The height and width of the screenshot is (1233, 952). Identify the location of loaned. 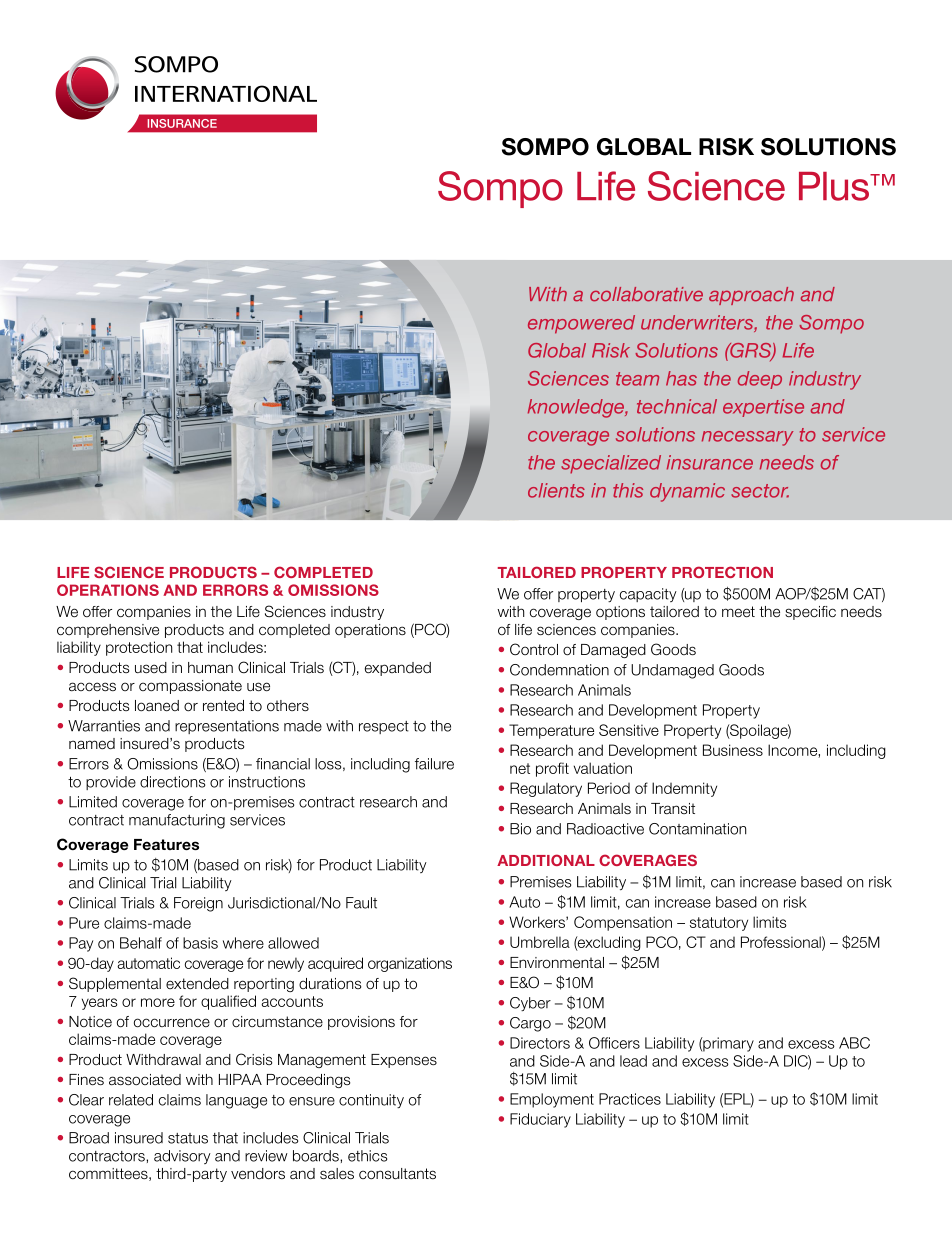
(157, 706).
